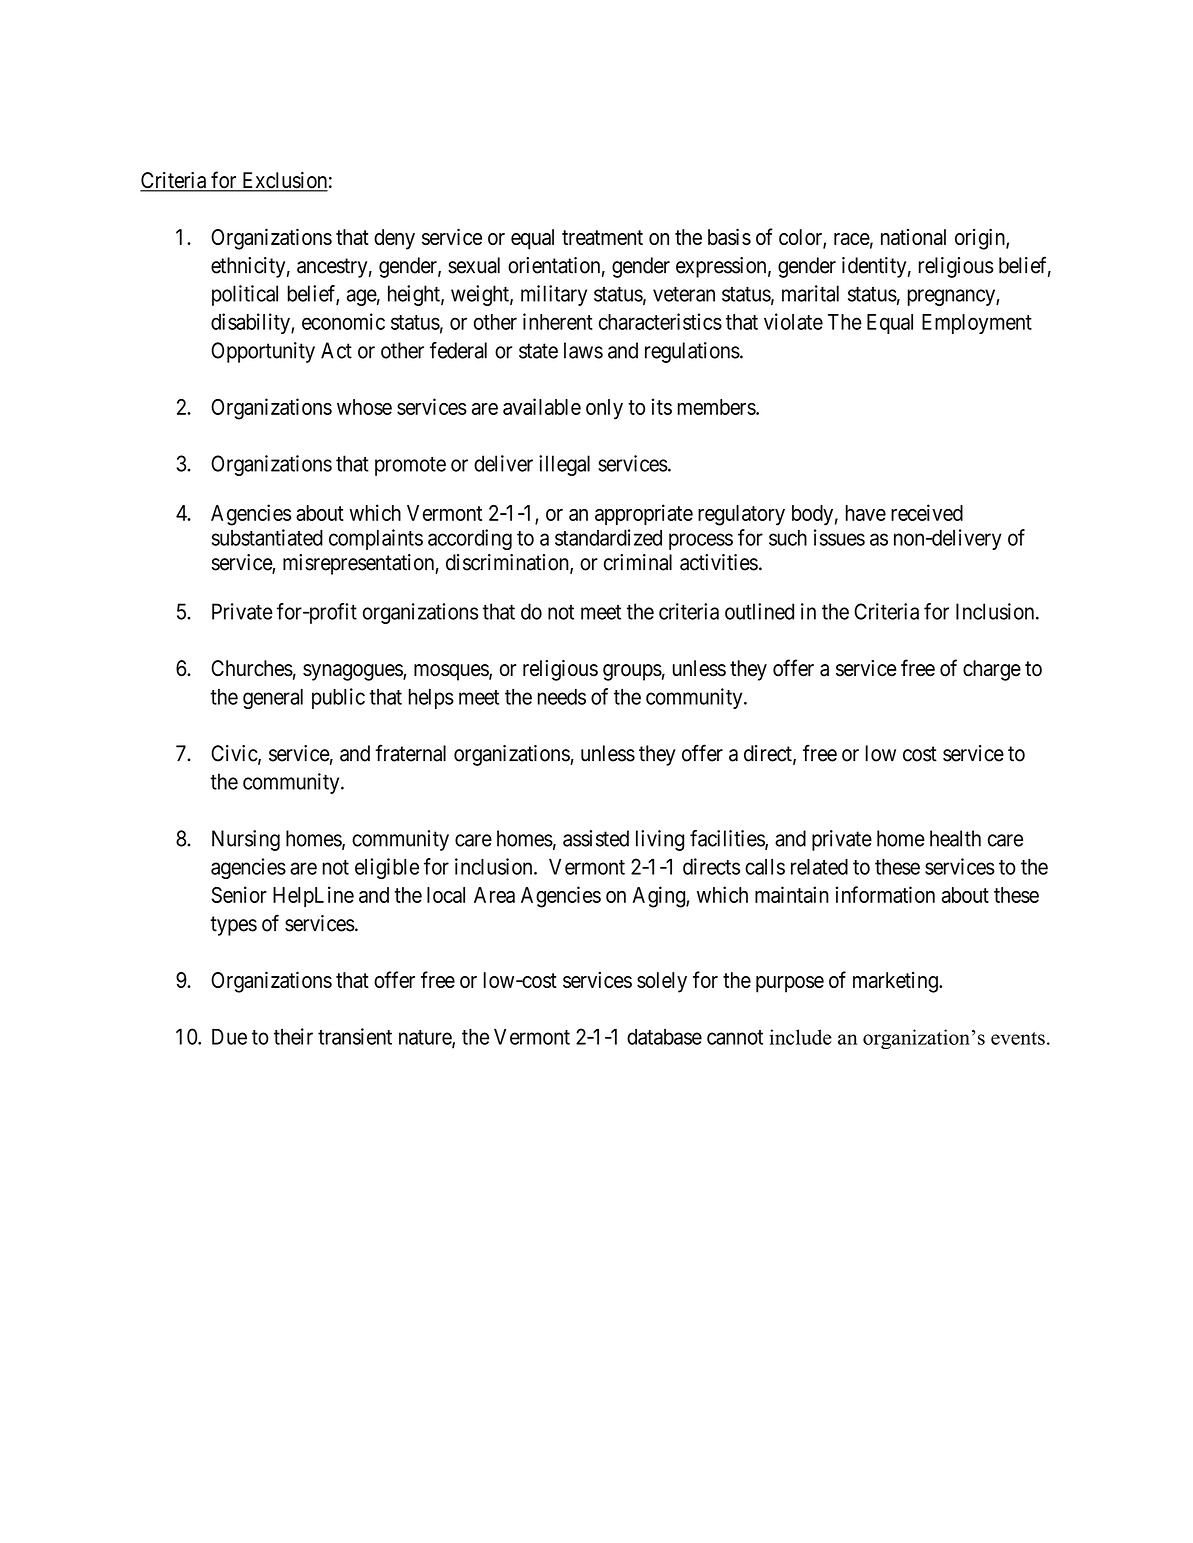 This page has height=1543, width=1193. Describe the element at coordinates (604, 409) in the page. I see `only` at that location.
